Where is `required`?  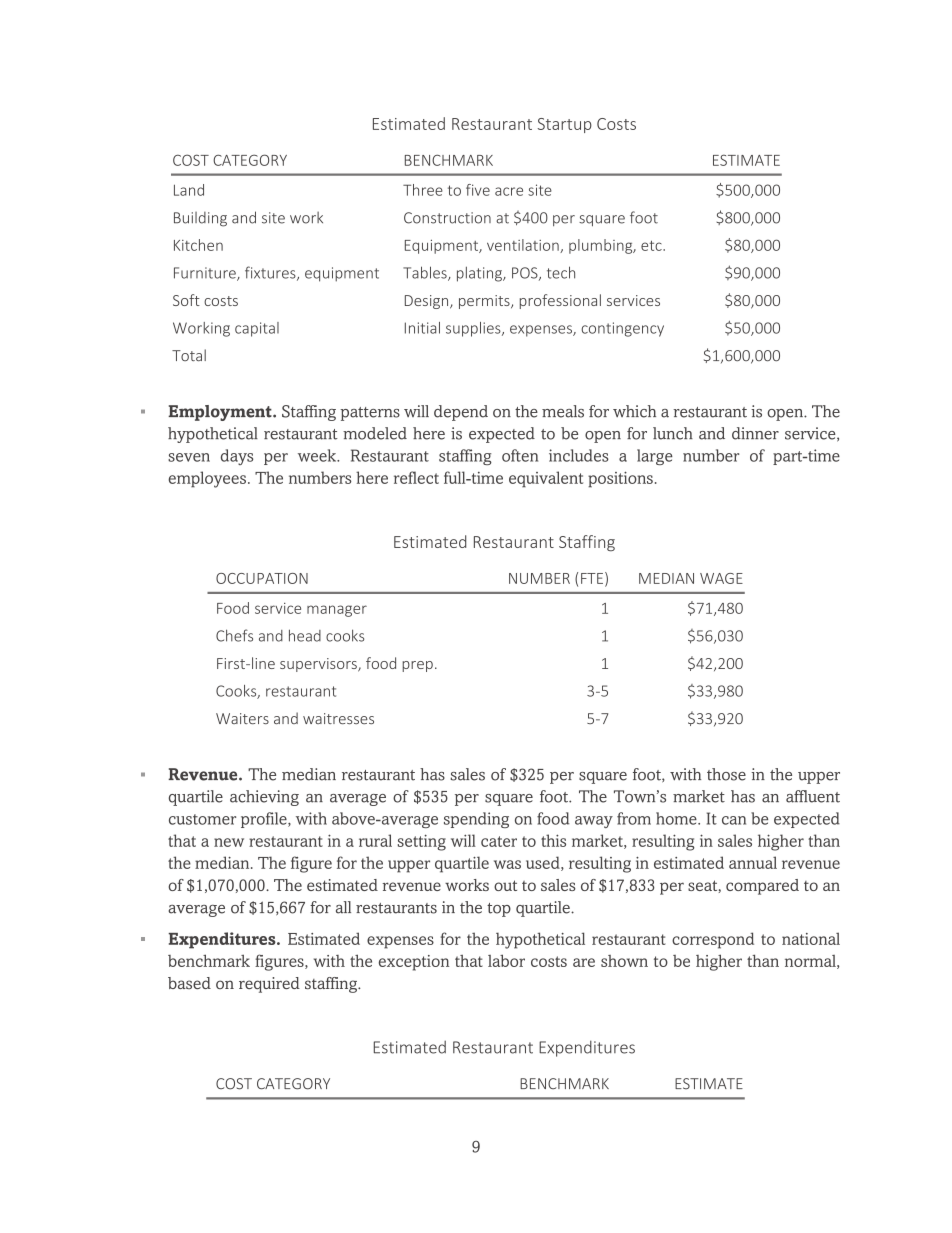
required is located at coordinates (269, 985).
